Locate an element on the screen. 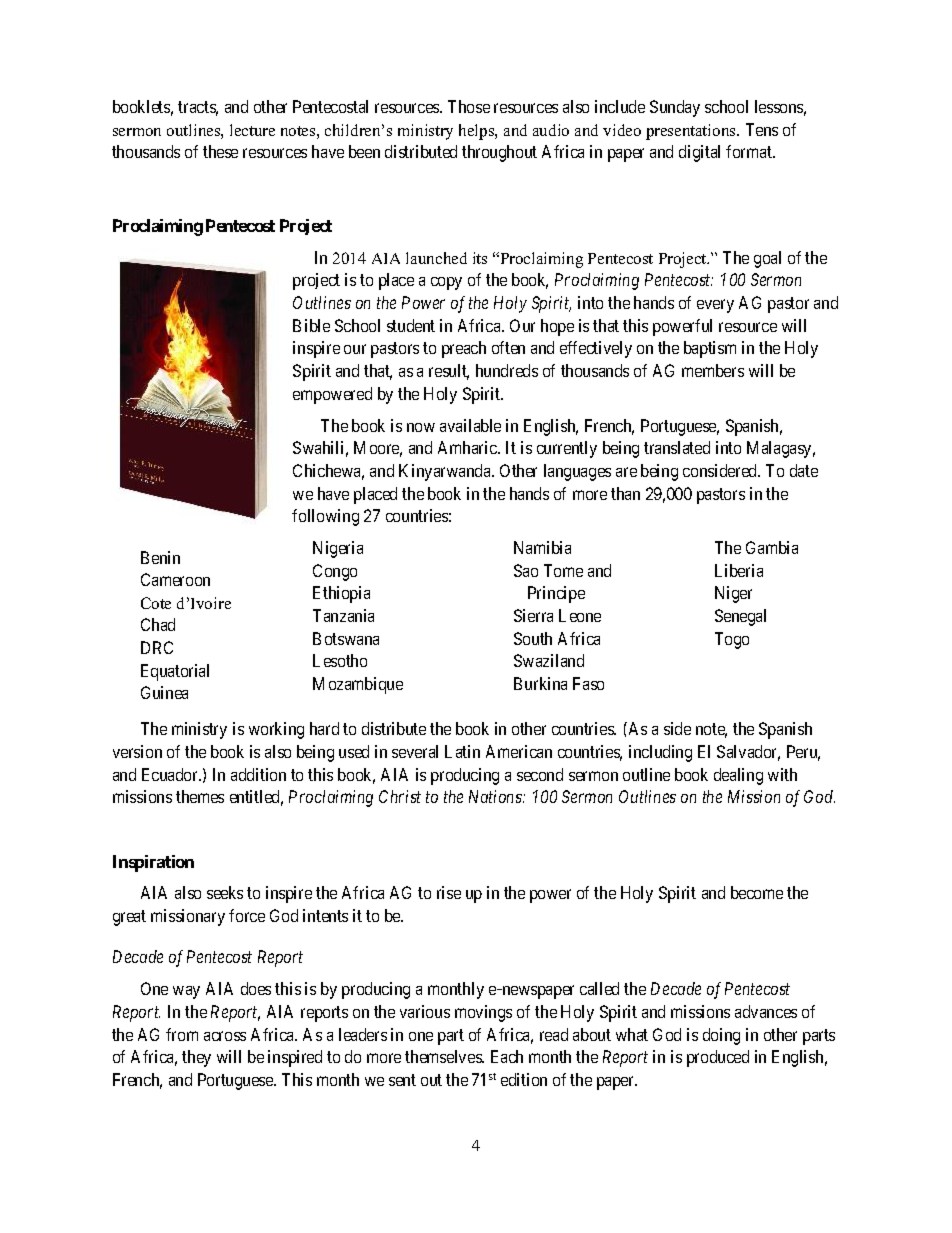  Sao is located at coordinates (526, 570).
